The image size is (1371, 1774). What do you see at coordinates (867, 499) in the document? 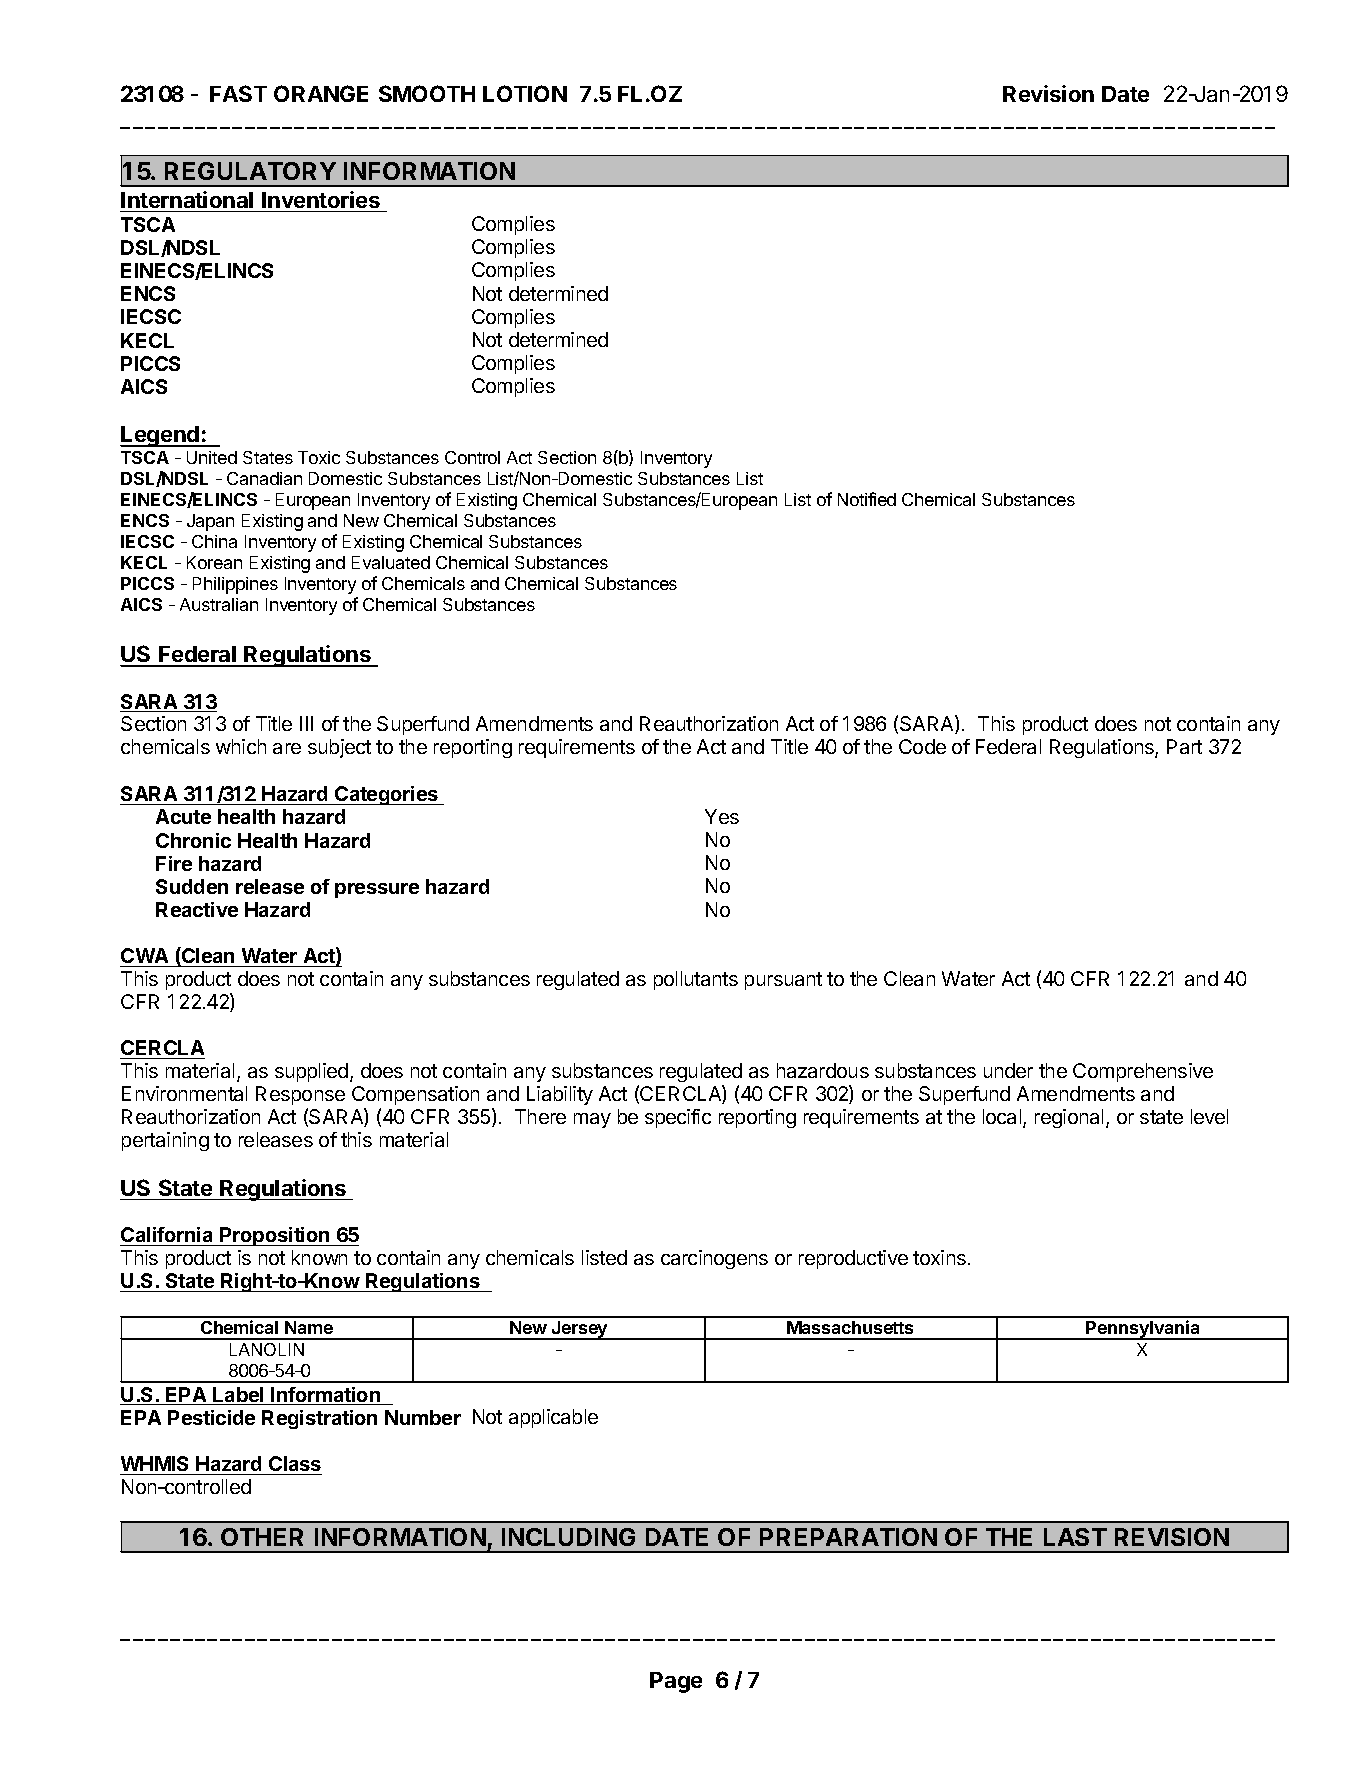
I see `Notified` at bounding box center [867, 499].
